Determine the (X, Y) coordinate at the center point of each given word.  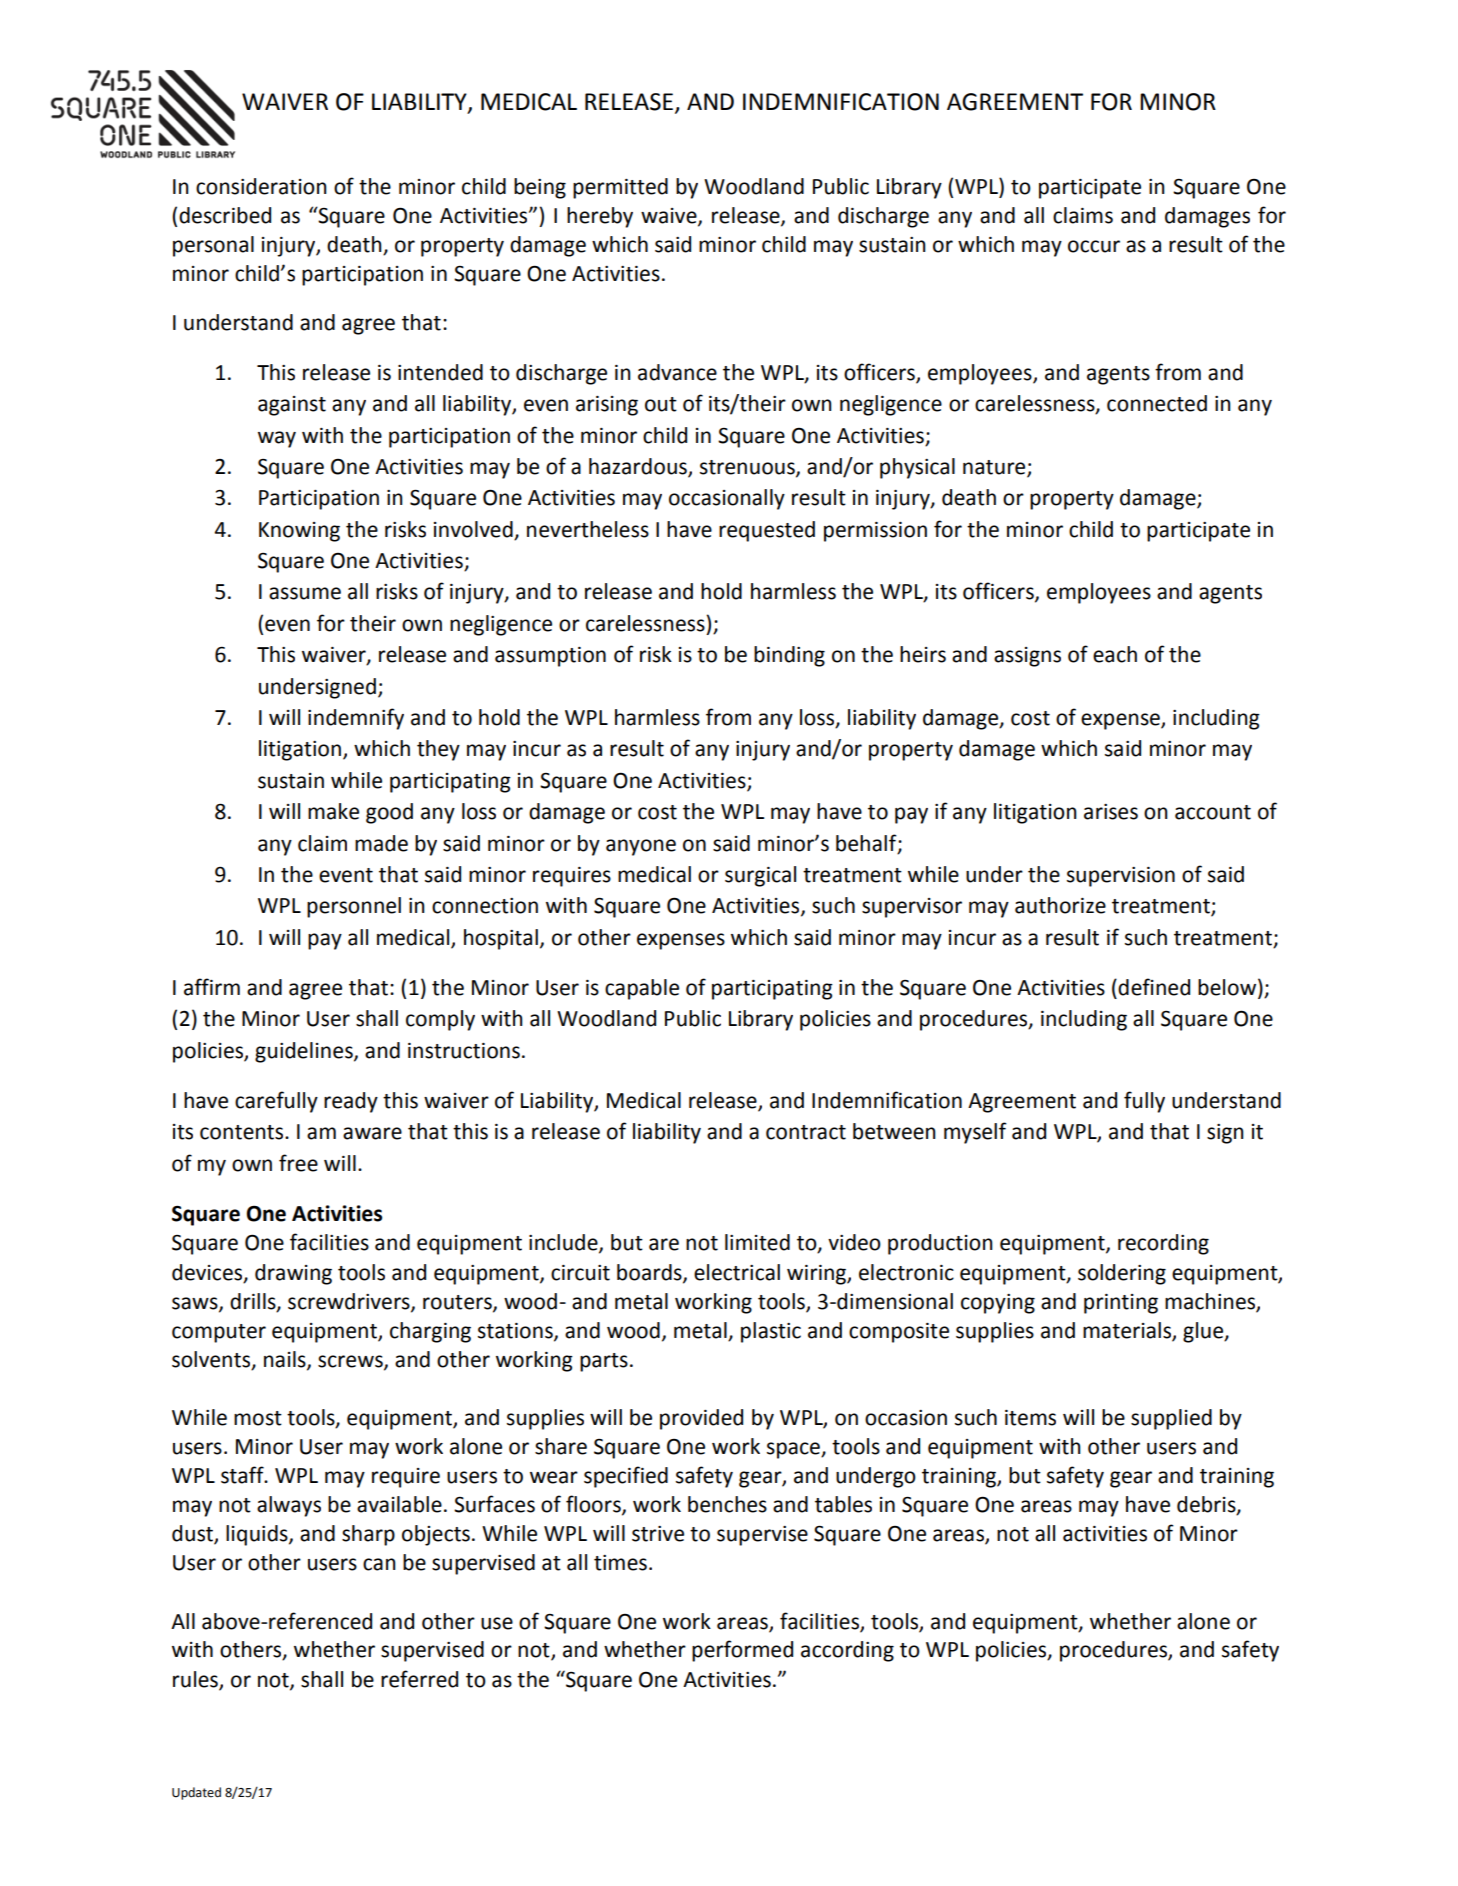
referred (419, 1679)
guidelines (305, 1052)
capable (642, 989)
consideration (261, 186)
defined (1154, 987)
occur (1094, 246)
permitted (620, 188)
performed (742, 1651)
